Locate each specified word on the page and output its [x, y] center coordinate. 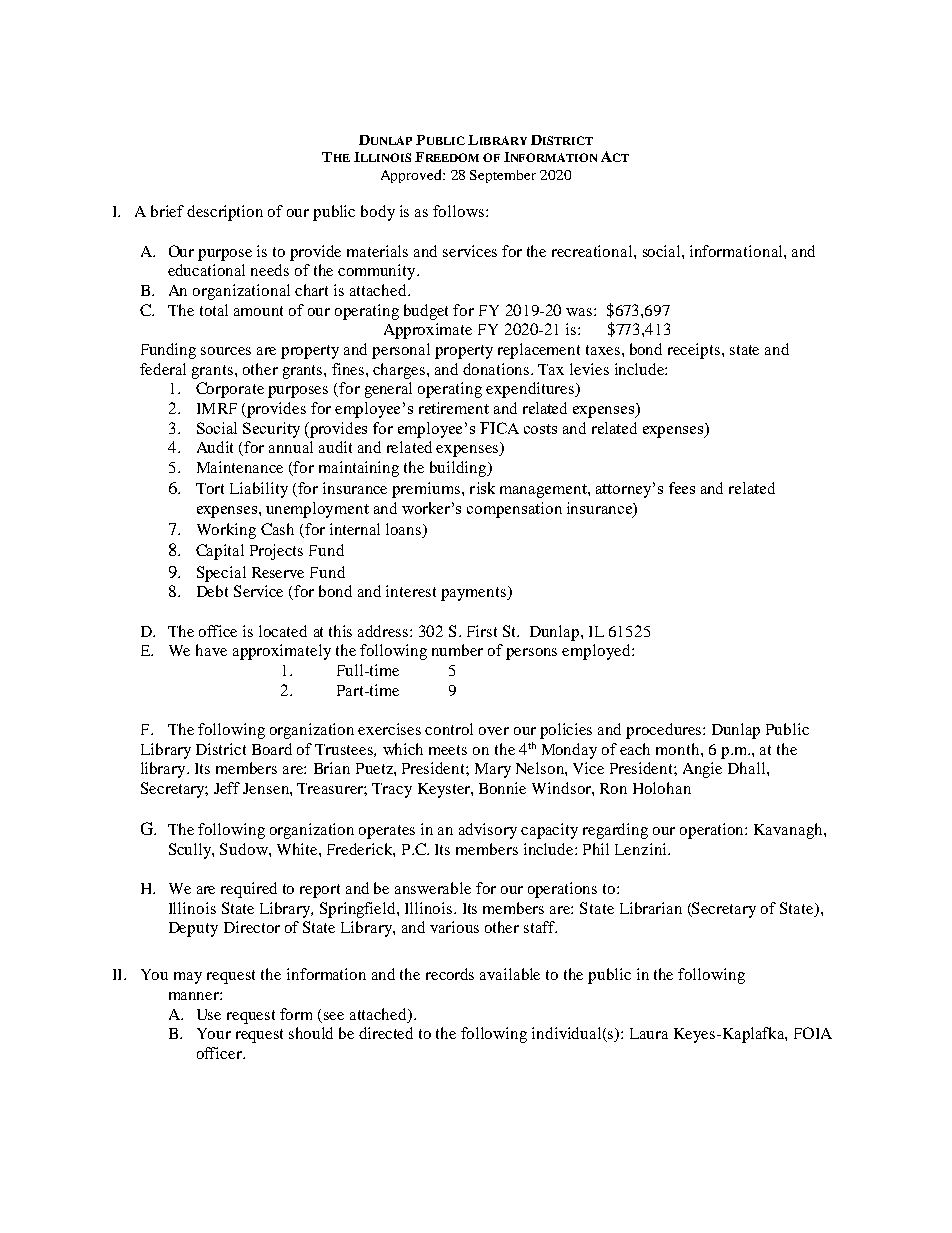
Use [209, 1014]
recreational [593, 251]
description [225, 213]
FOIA [813, 1033]
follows [460, 211]
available [510, 974]
